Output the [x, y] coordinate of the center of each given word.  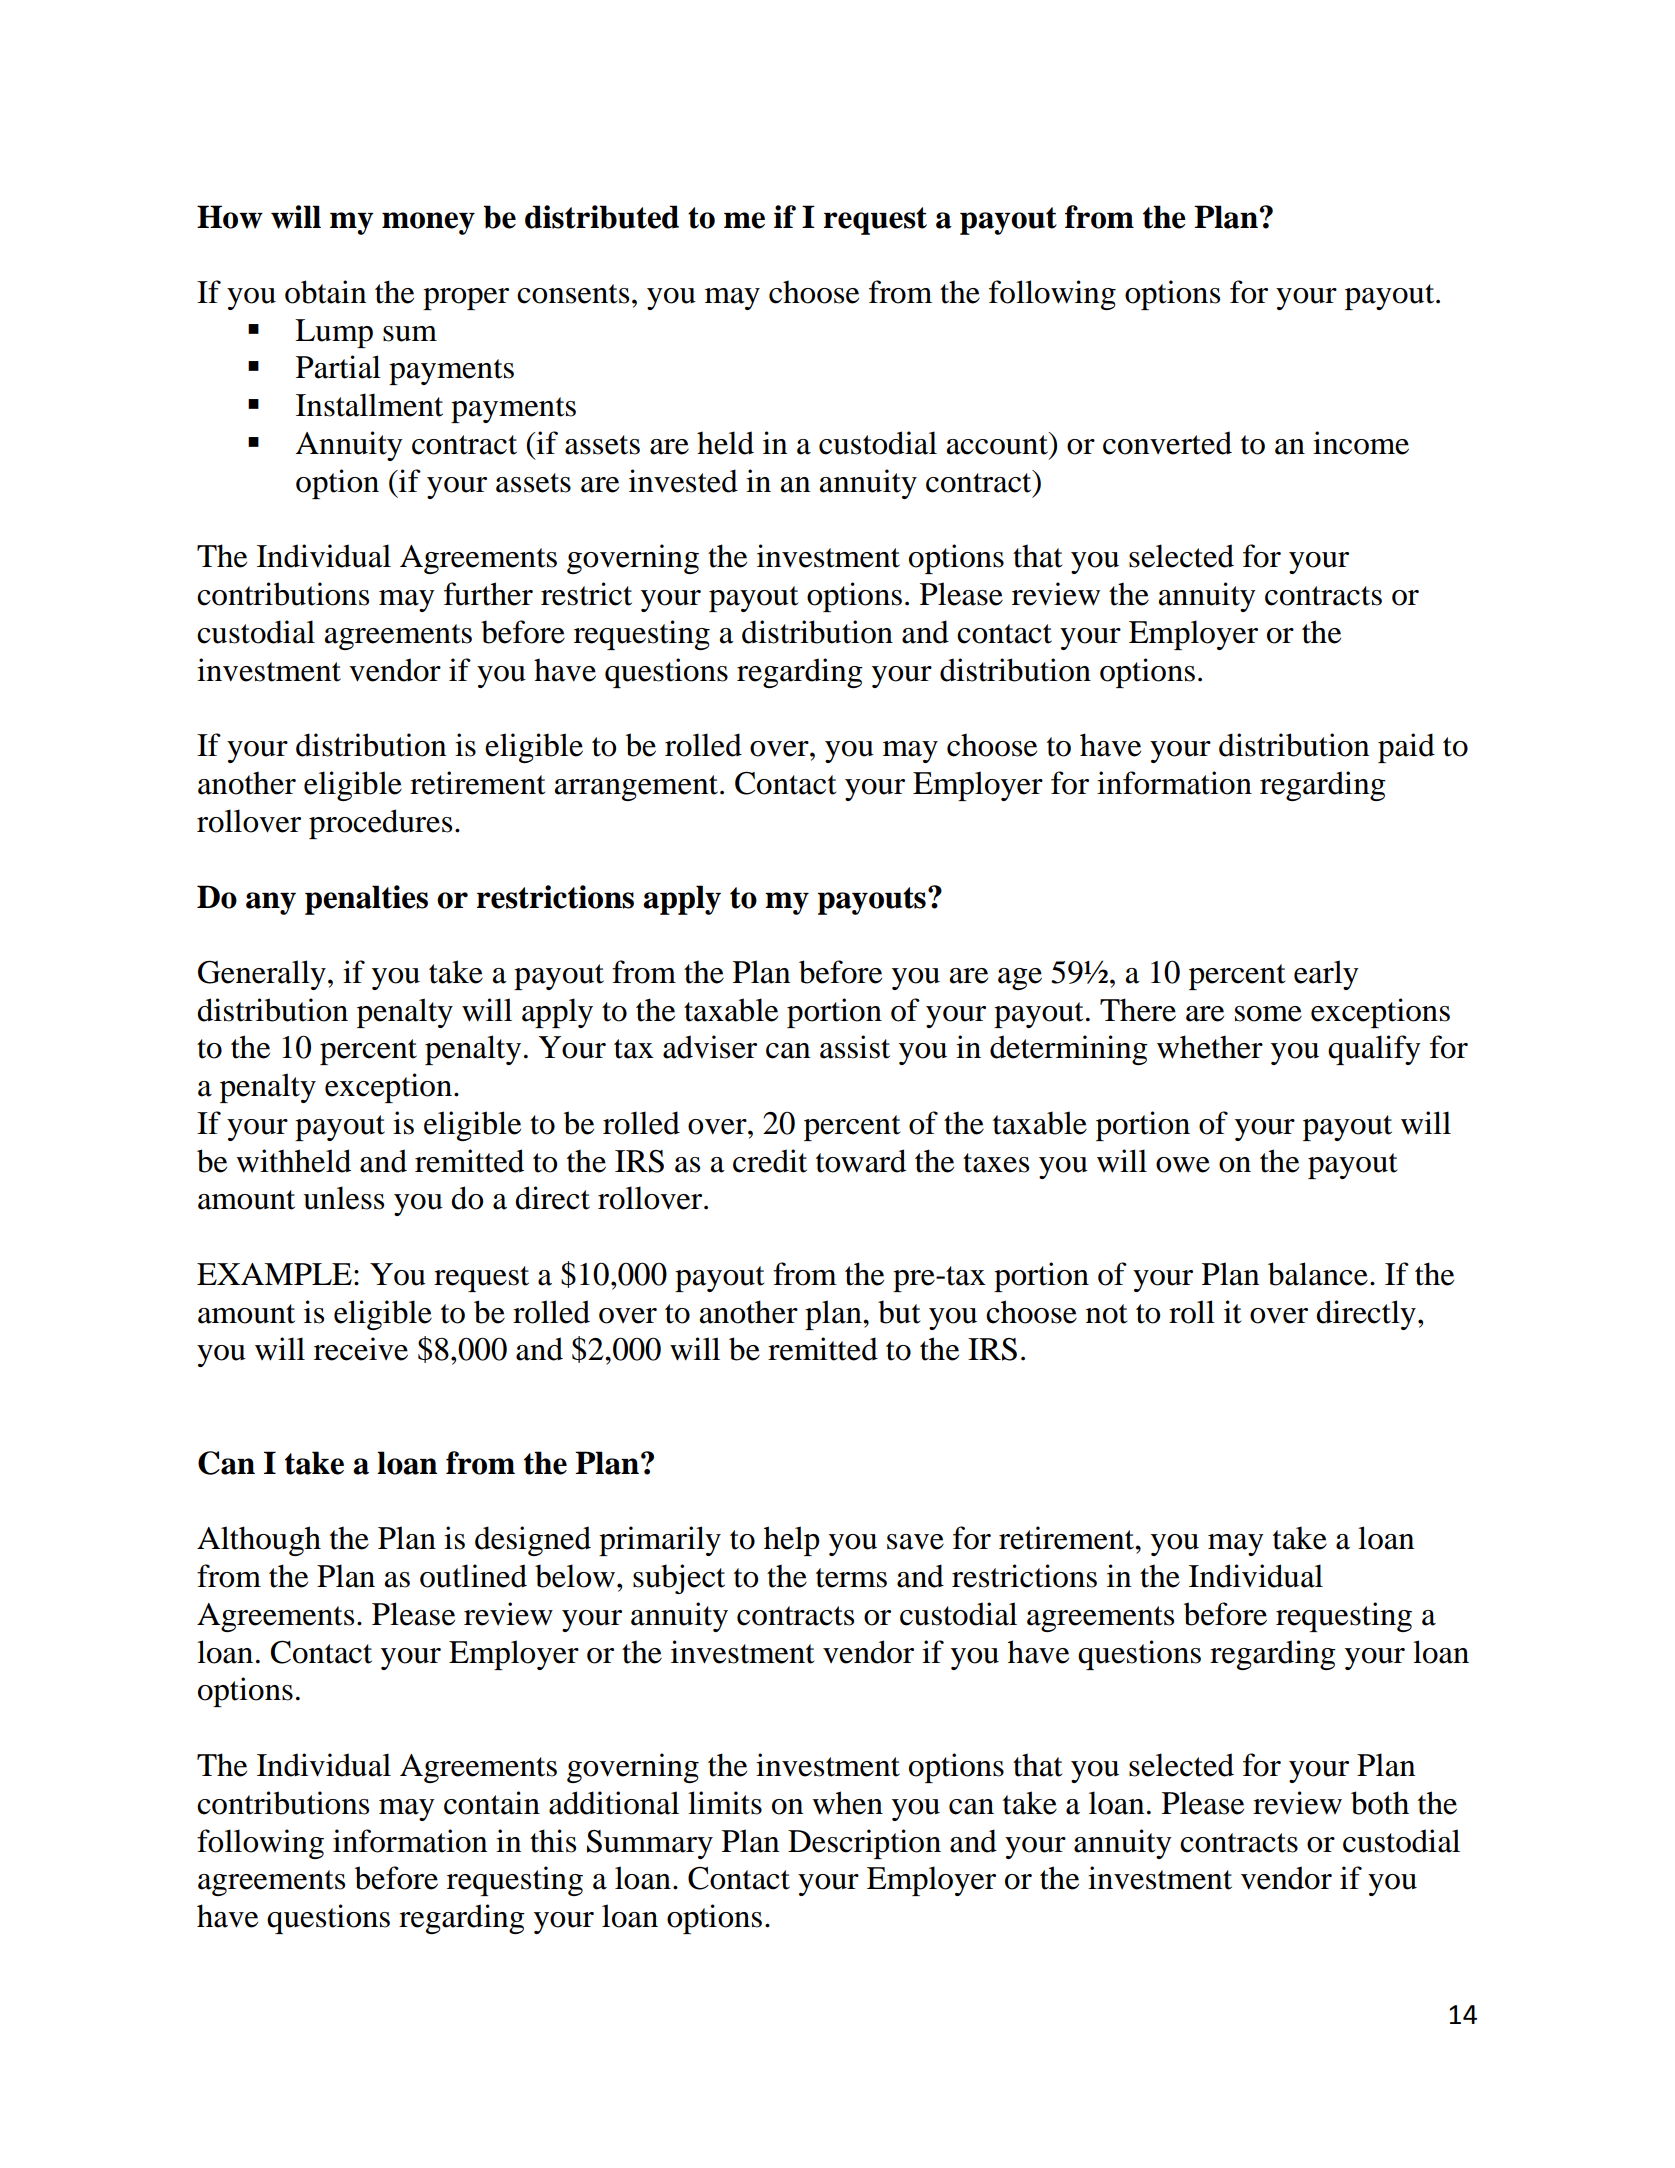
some [1268, 1014]
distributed [602, 217]
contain [492, 1803]
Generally [262, 975]
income [1361, 443]
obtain [325, 292]
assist [855, 1047]
